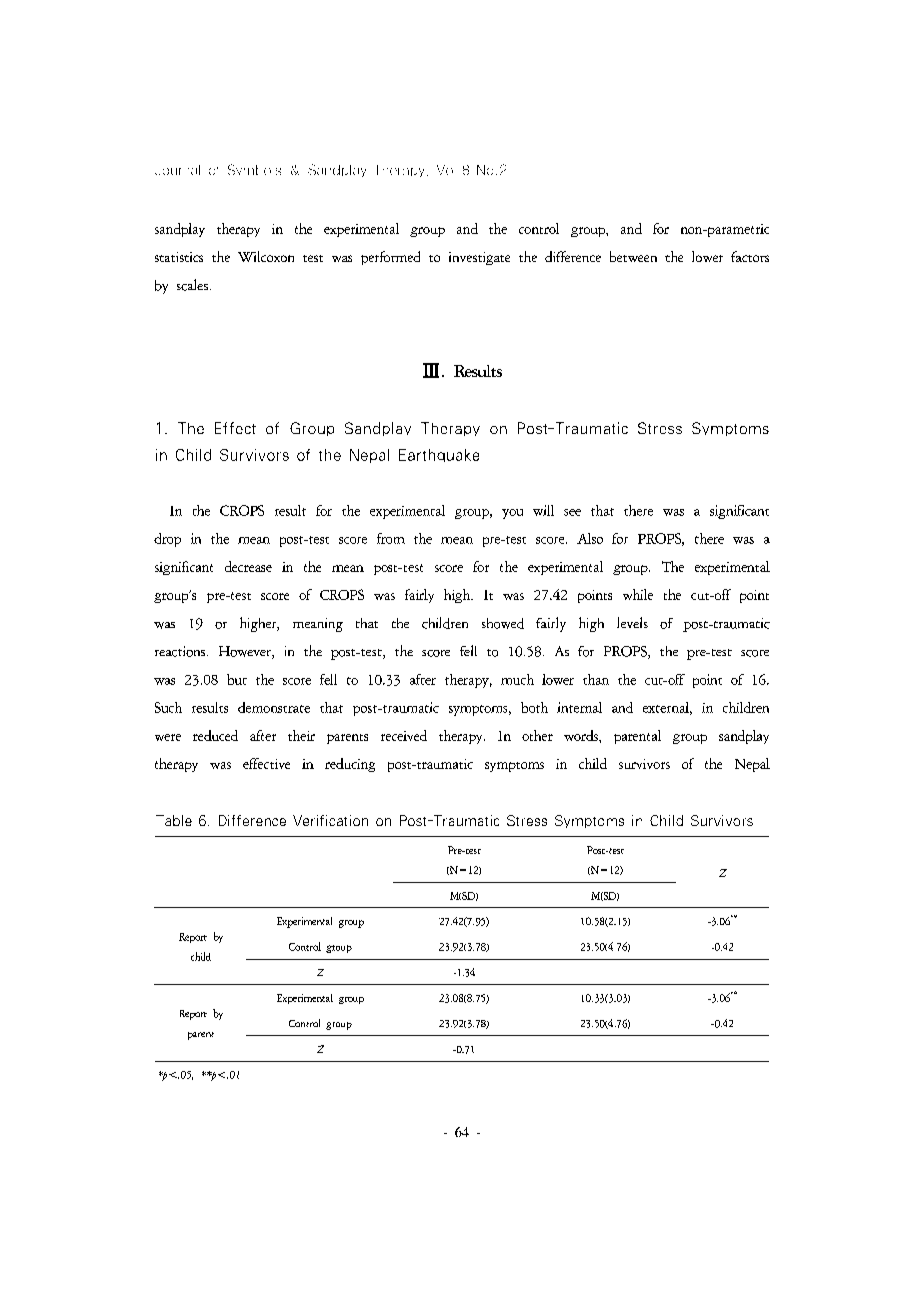 The height and width of the screenshot is (1307, 924). Describe the element at coordinates (167, 540) in the screenshot. I see `drop` at that location.
